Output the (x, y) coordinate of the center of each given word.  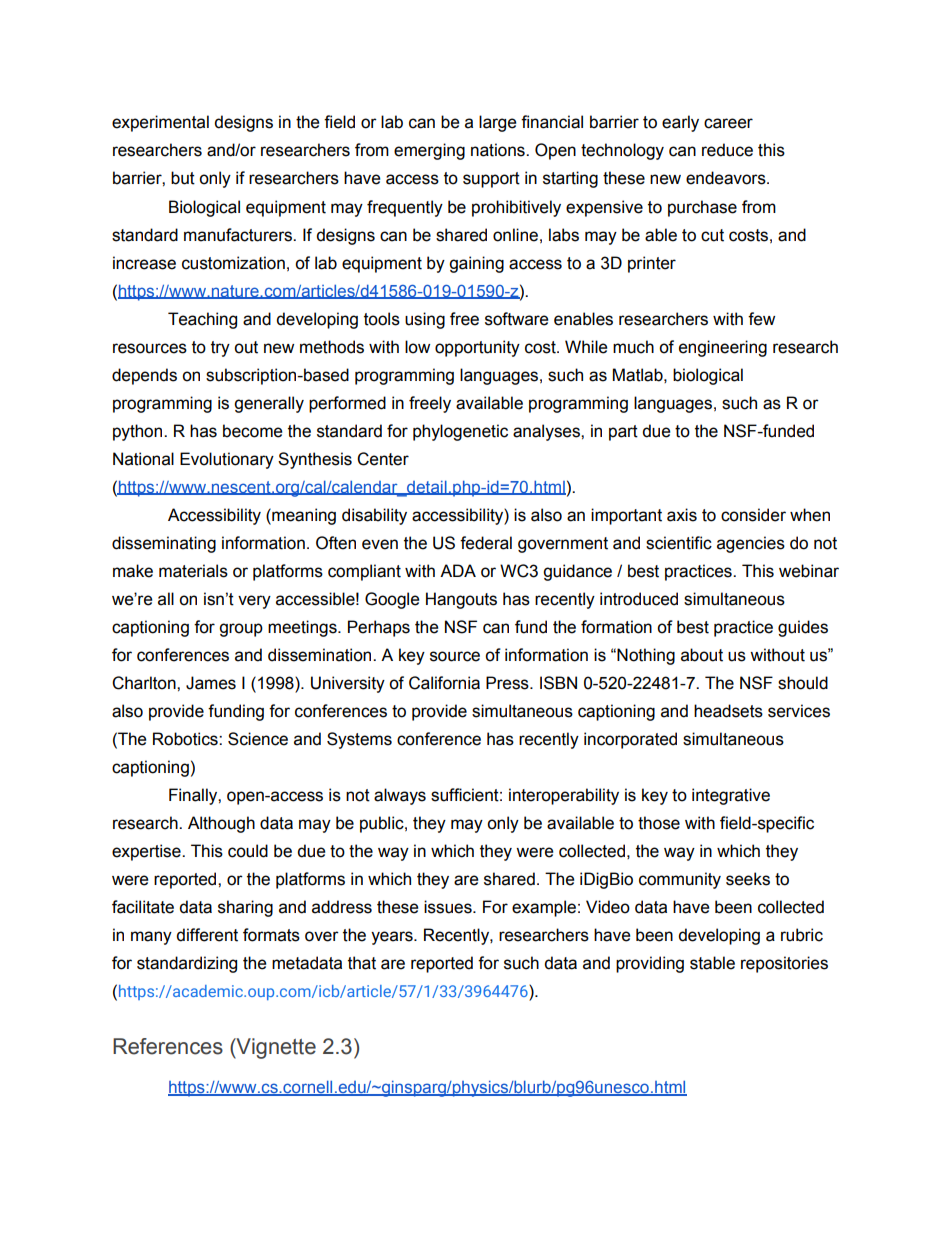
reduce (727, 150)
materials (193, 571)
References (168, 1046)
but (183, 178)
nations (499, 150)
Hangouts (461, 600)
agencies (751, 544)
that (362, 963)
